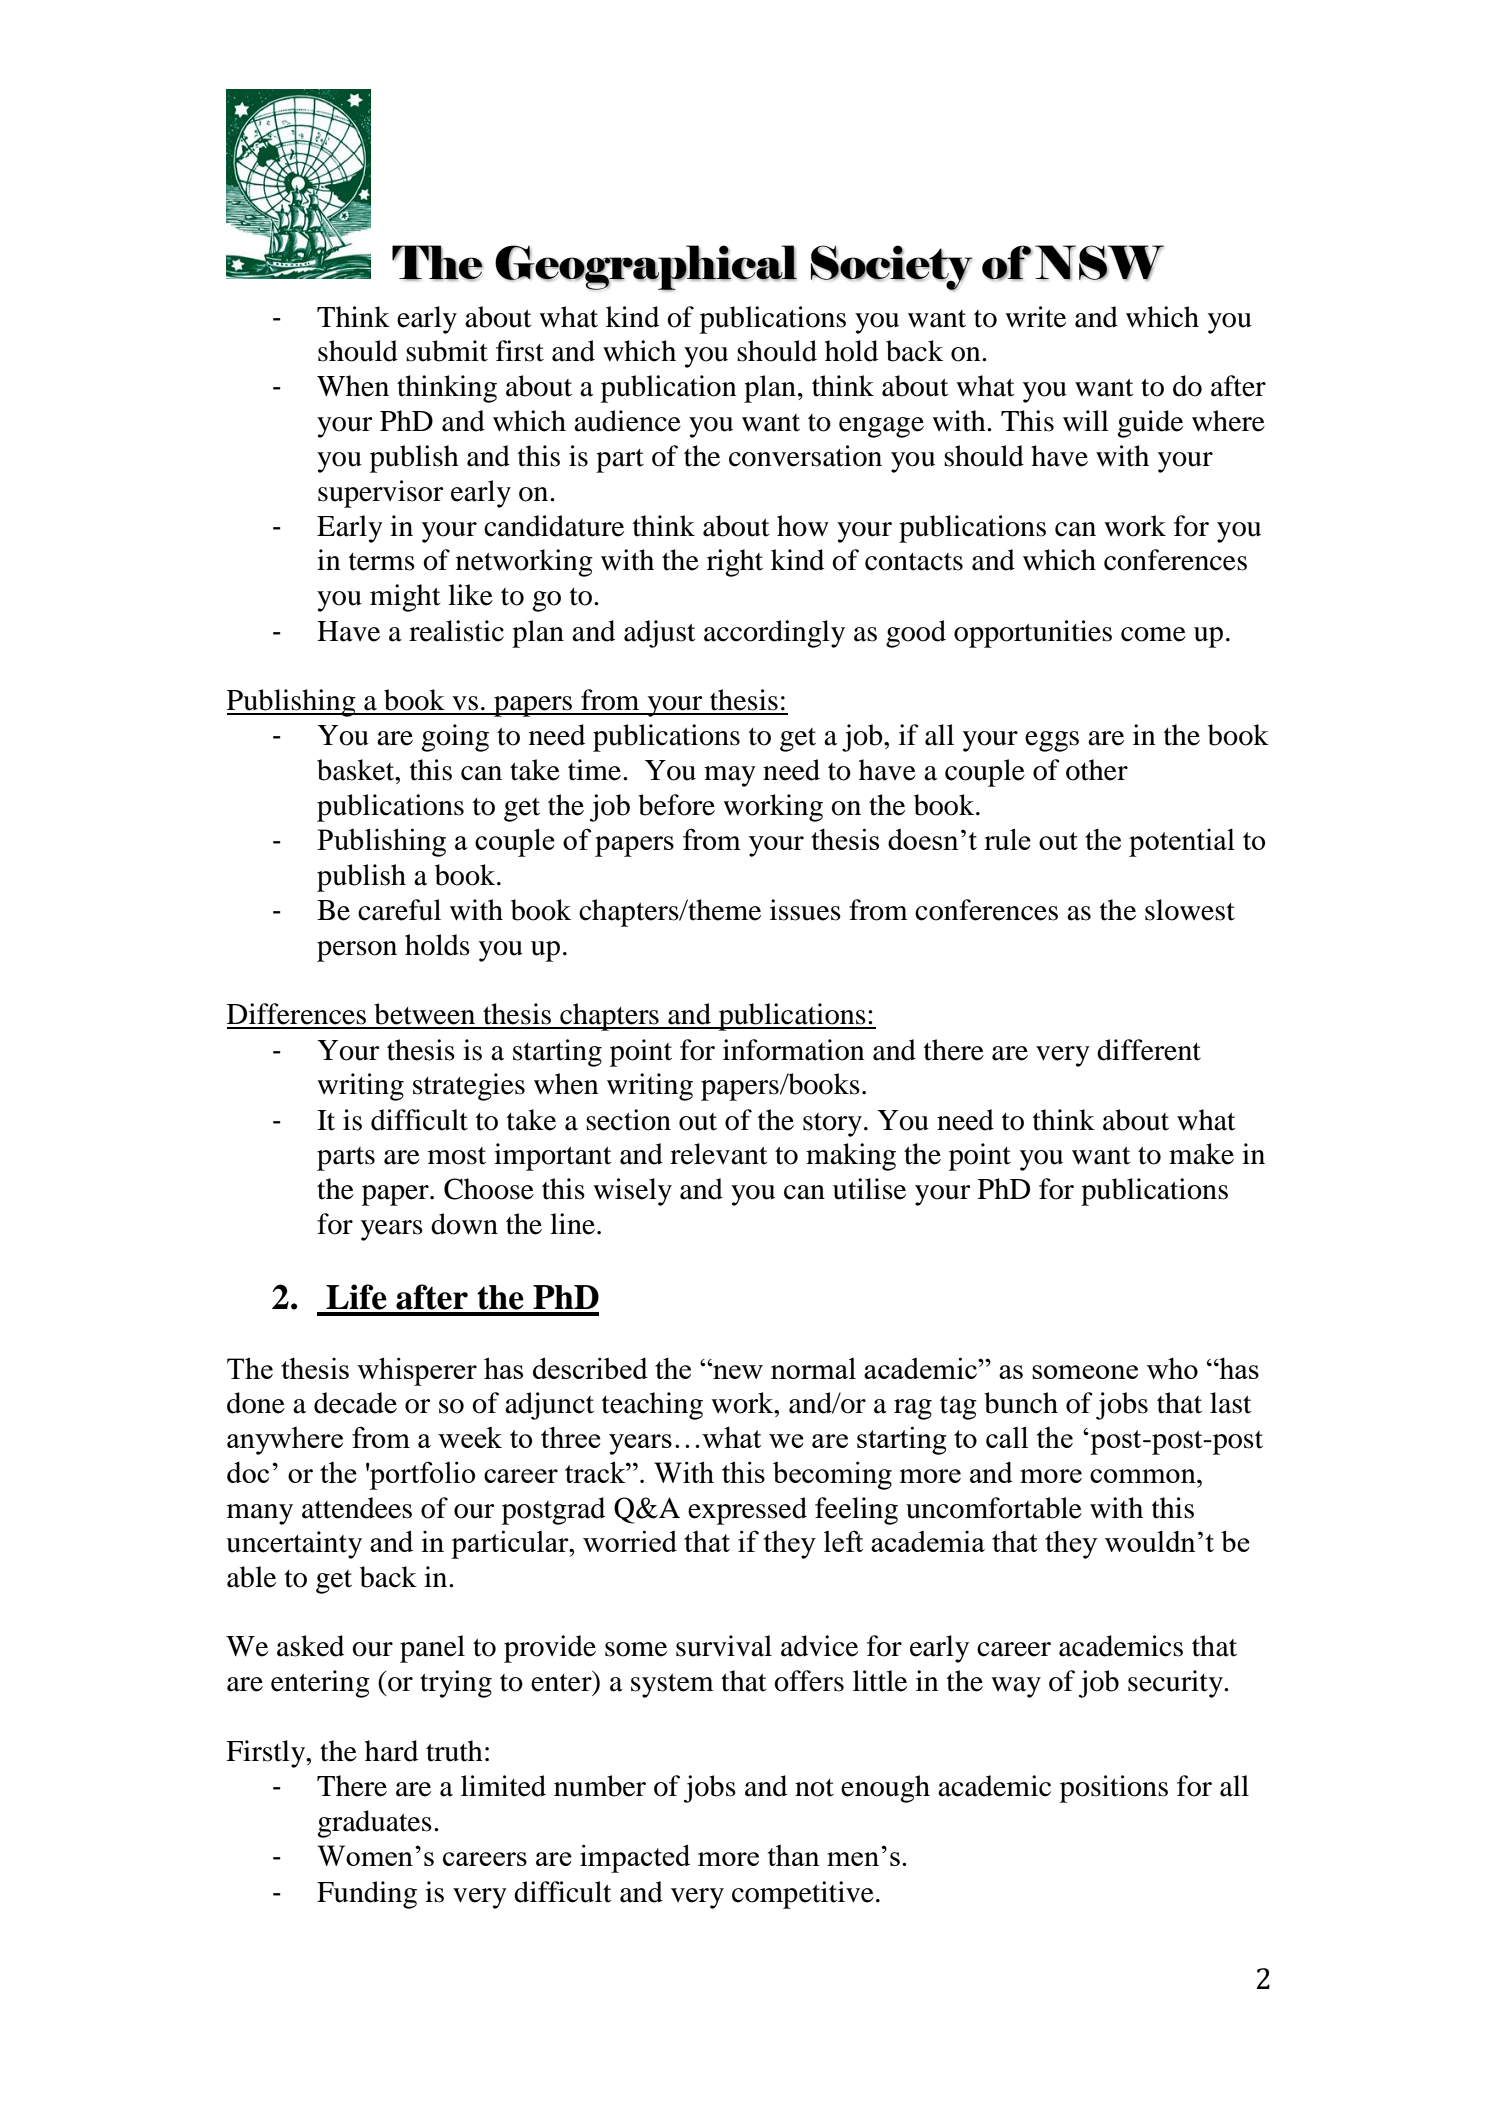  I want to click on Geographical, so click(646, 268).
